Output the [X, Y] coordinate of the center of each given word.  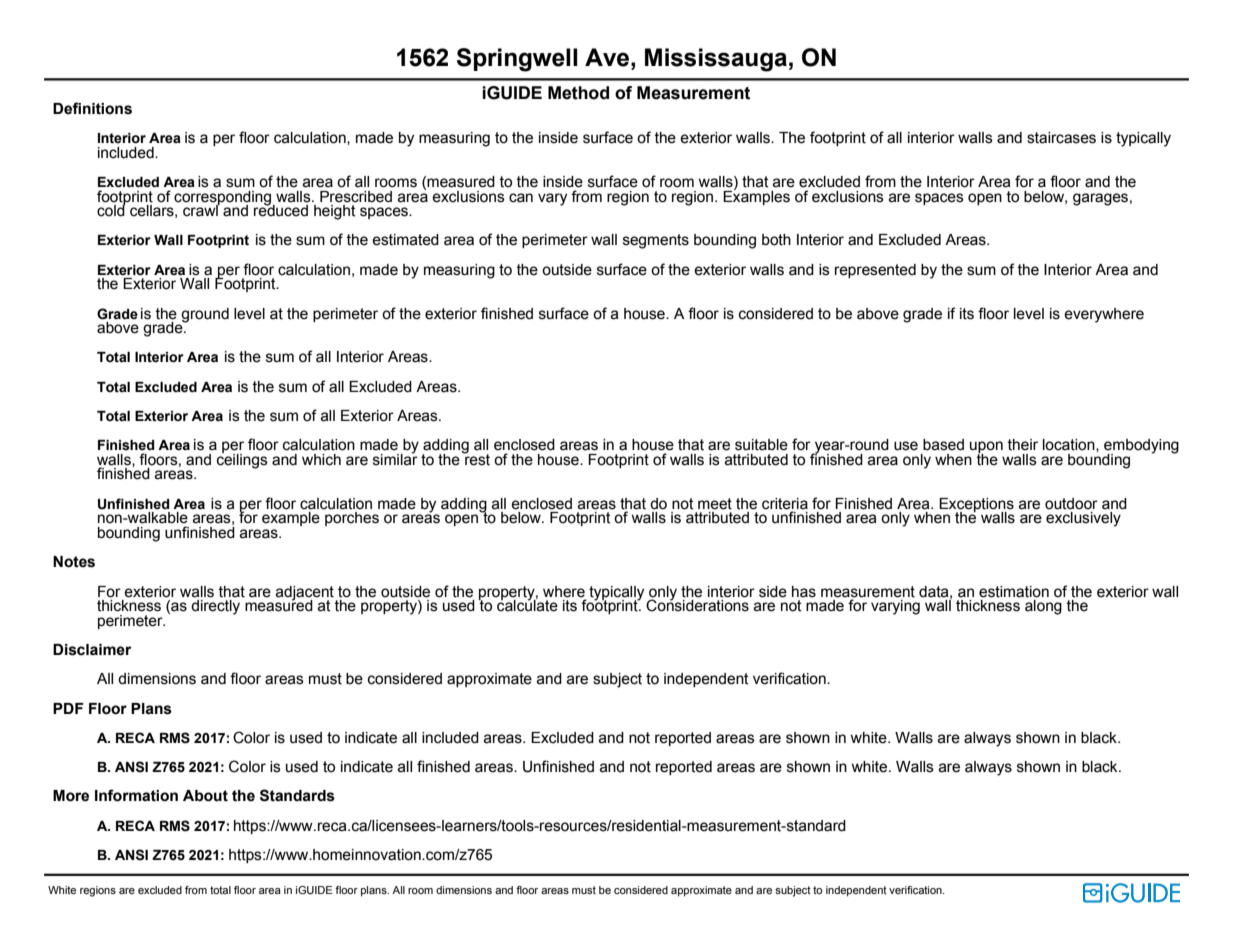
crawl [201, 210]
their [1022, 445]
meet [715, 504]
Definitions [92, 108]
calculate [527, 605]
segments [656, 241]
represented [875, 271]
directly [215, 607]
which [321, 460]
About [205, 796]
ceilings [242, 460]
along [1043, 607]
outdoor [1071, 504]
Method [578, 93]
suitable [761, 445]
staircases [1061, 138]
